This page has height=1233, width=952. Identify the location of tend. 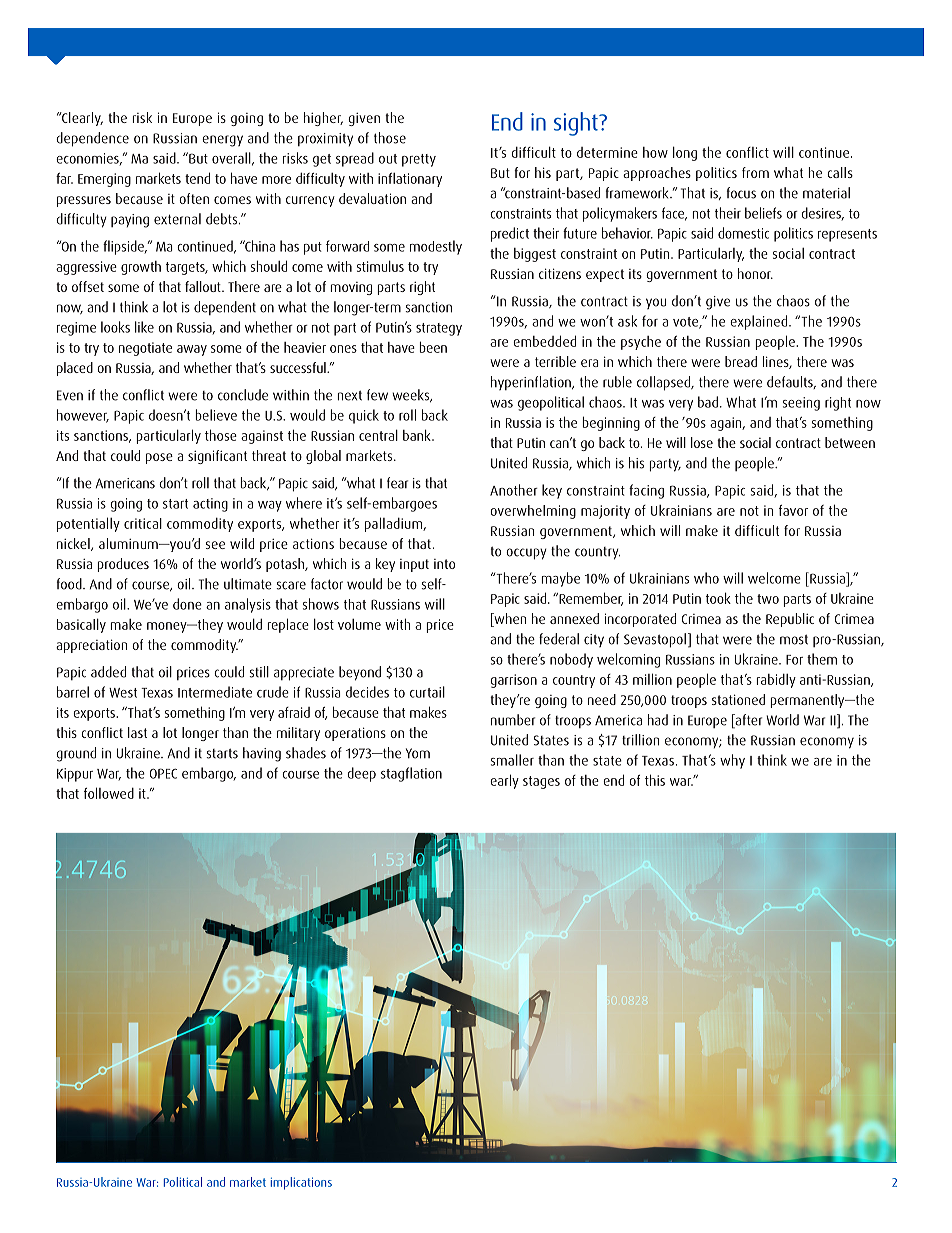
(197, 178).
